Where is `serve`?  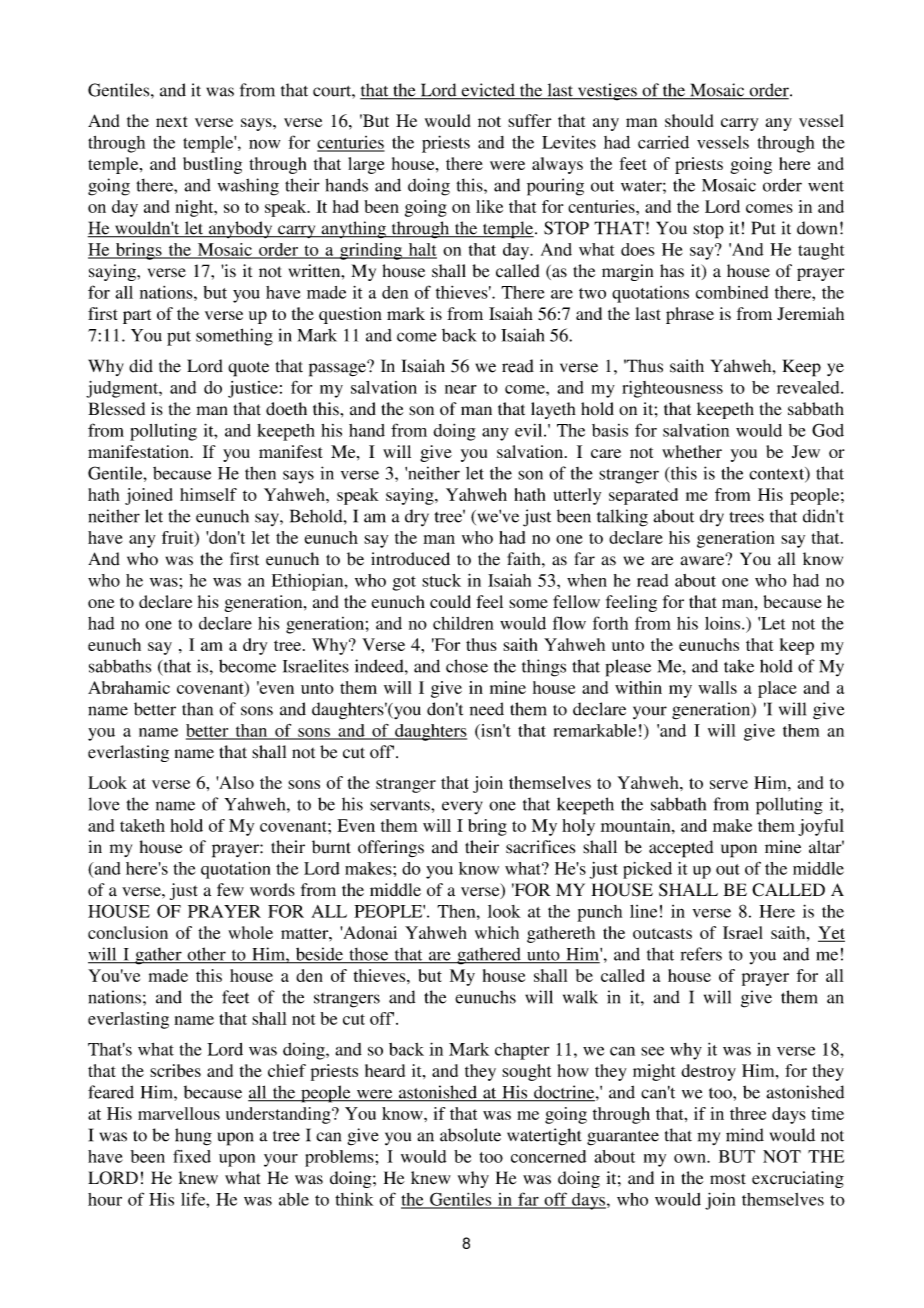 serve is located at coordinates (729, 784).
